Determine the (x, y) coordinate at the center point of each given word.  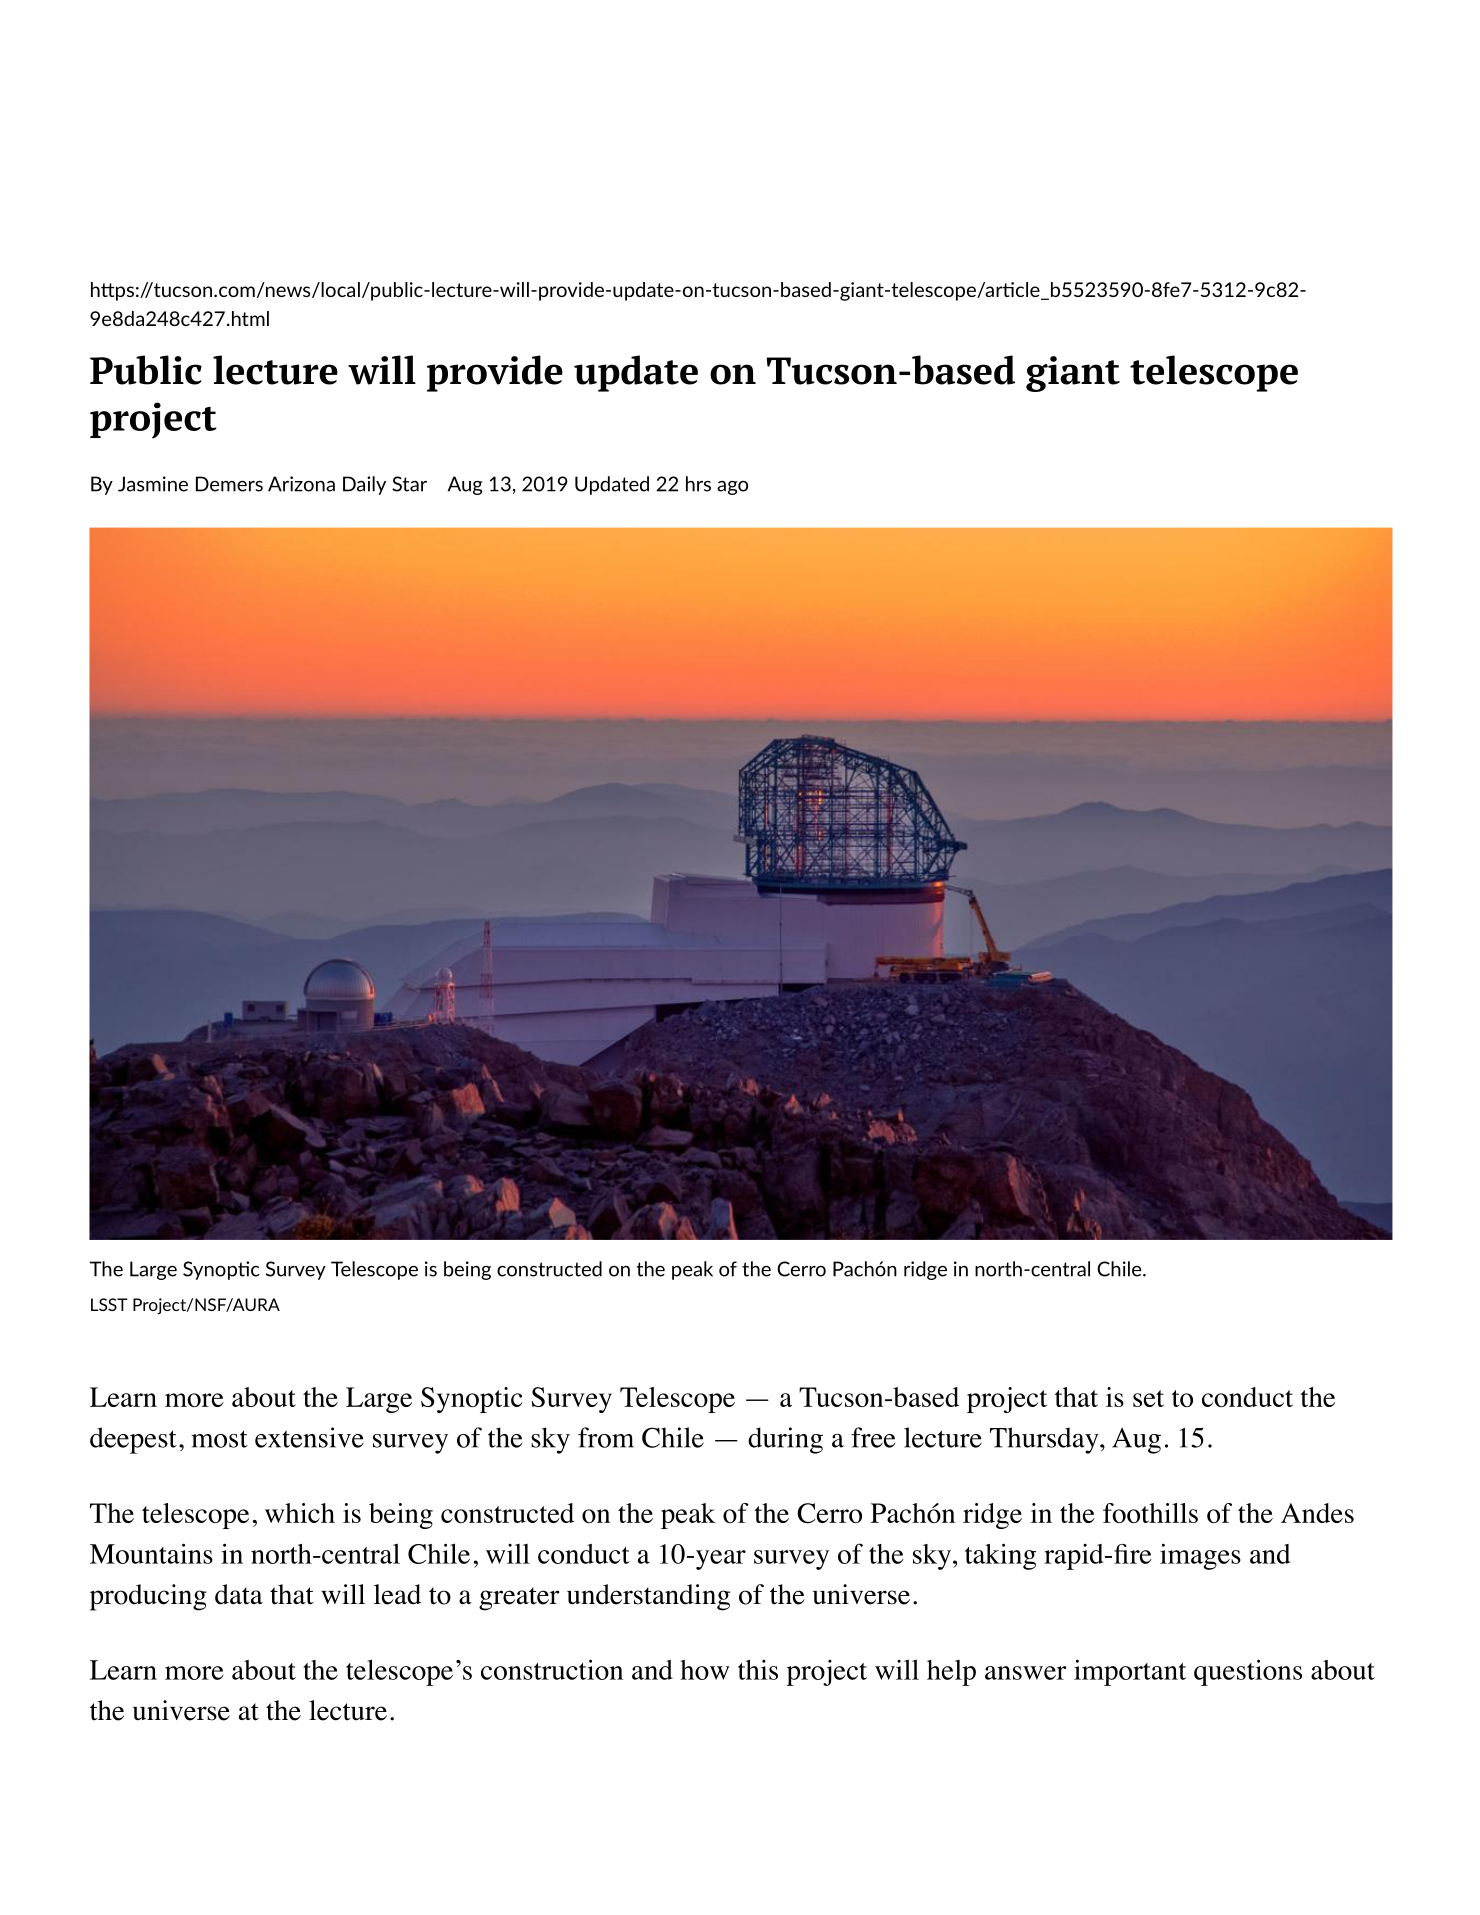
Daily (364, 485)
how (705, 1670)
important (1130, 1672)
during (785, 1440)
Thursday (1044, 1440)
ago (732, 488)
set (1148, 1398)
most (219, 1439)
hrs (698, 484)
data (239, 1594)
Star (409, 484)
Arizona (301, 484)
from (606, 1437)
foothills (1150, 1513)
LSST (109, 1304)
